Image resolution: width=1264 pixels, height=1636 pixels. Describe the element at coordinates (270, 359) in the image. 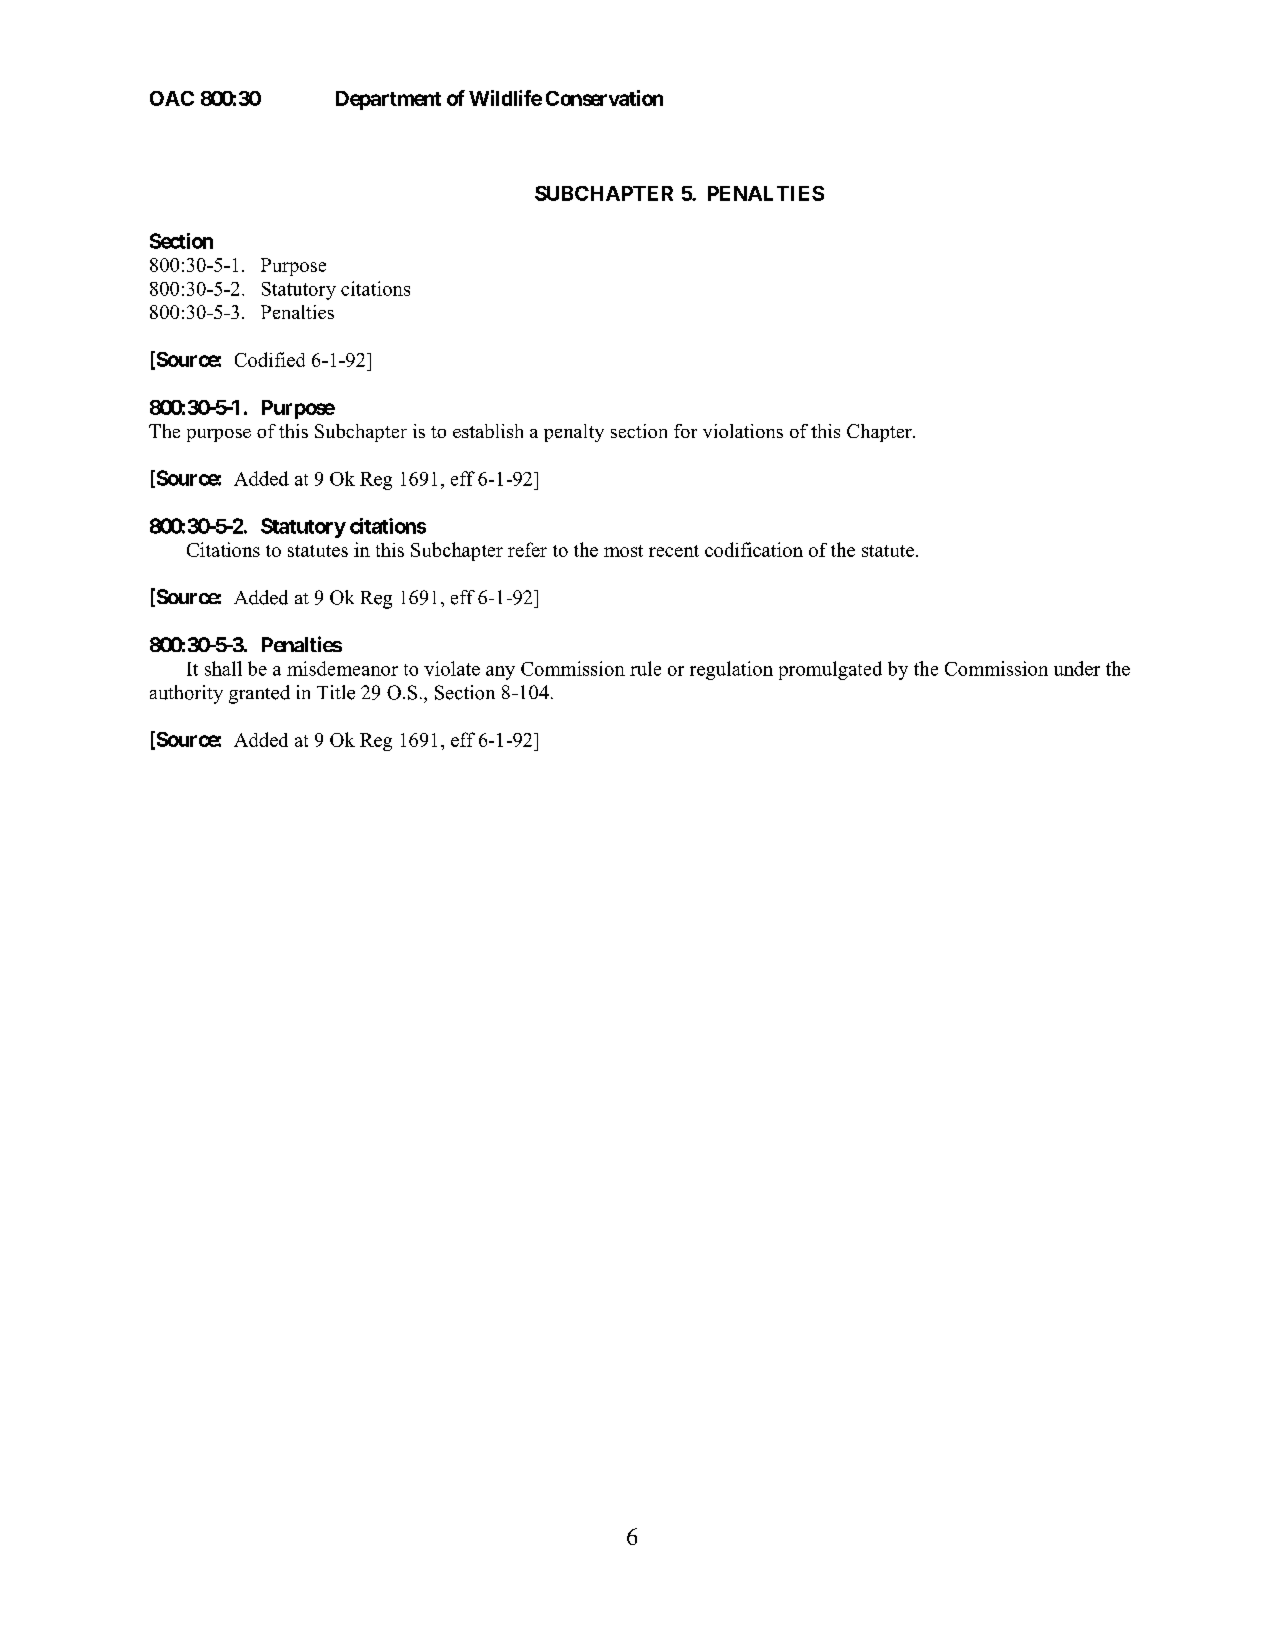

I see `Codified` at that location.
